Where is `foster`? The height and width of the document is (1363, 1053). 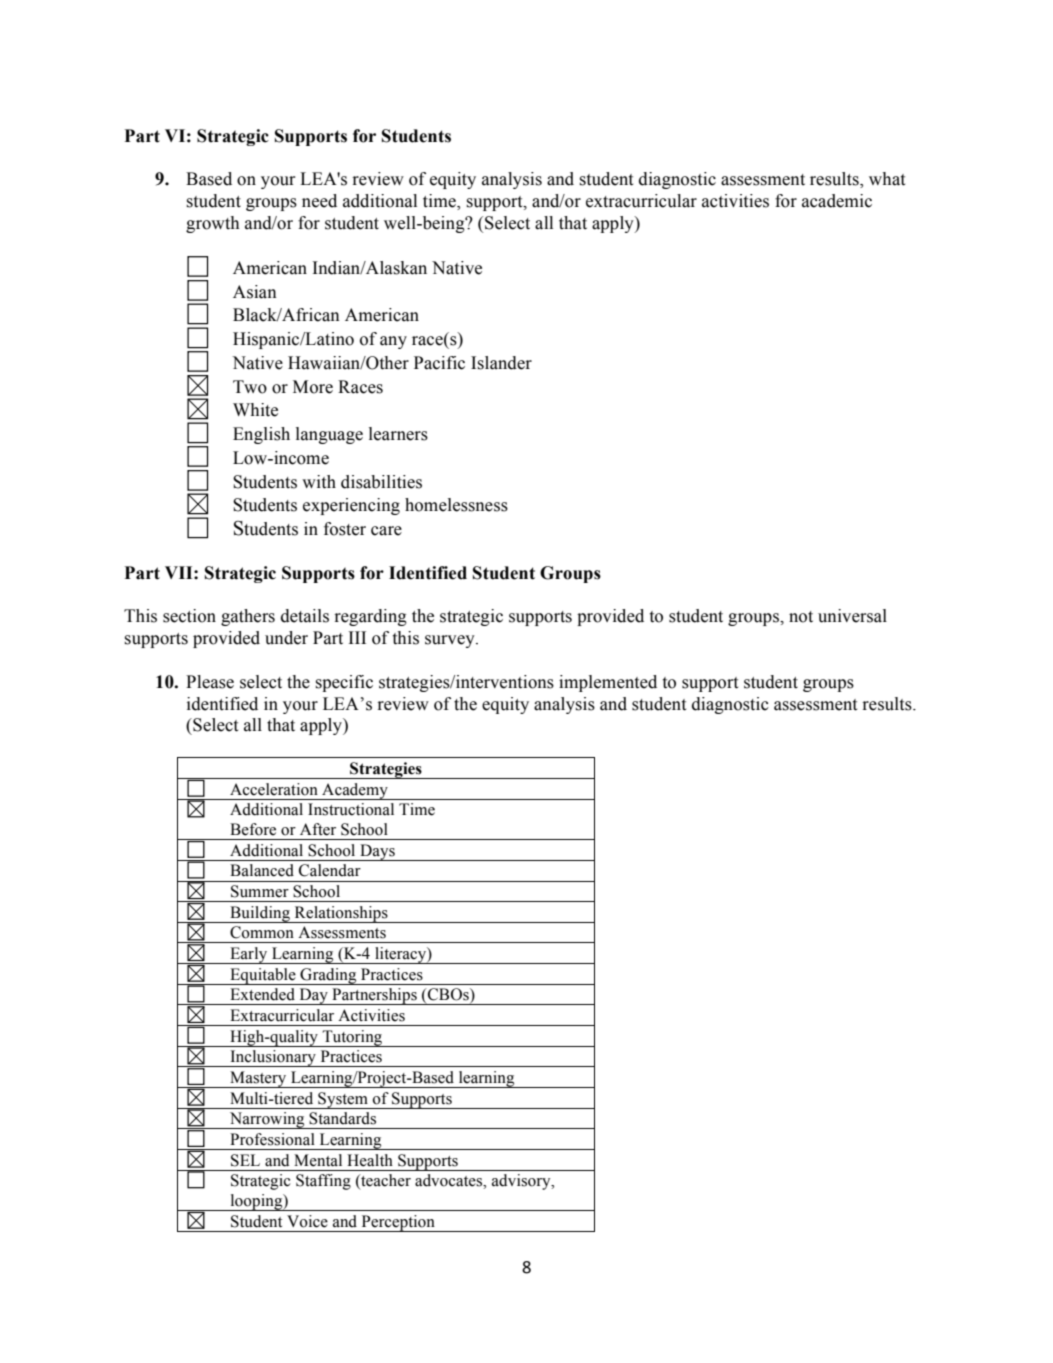 foster is located at coordinates (345, 529).
